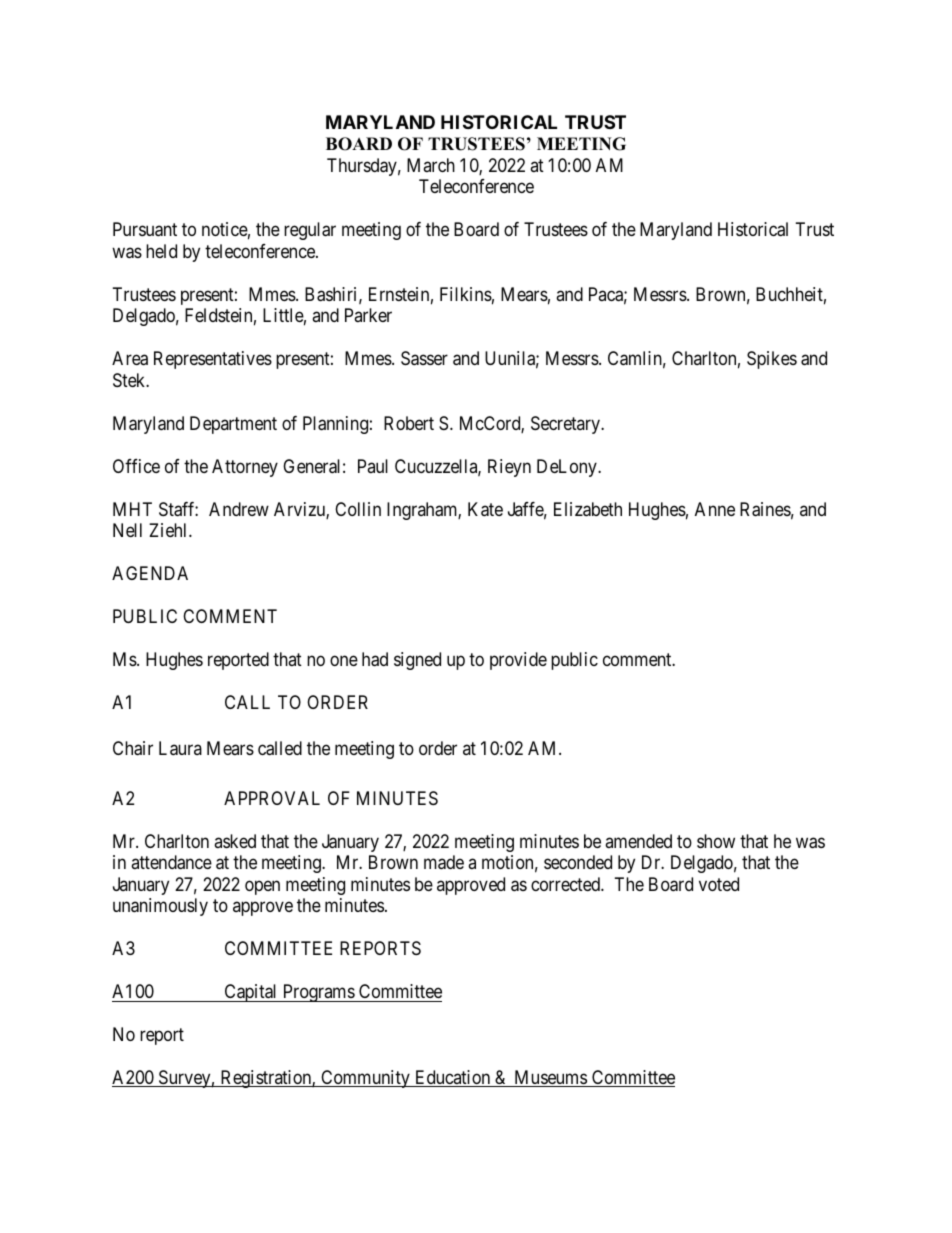 The height and width of the page is (1233, 952). Describe the element at coordinates (431, 165) in the page. I see `March` at that location.
